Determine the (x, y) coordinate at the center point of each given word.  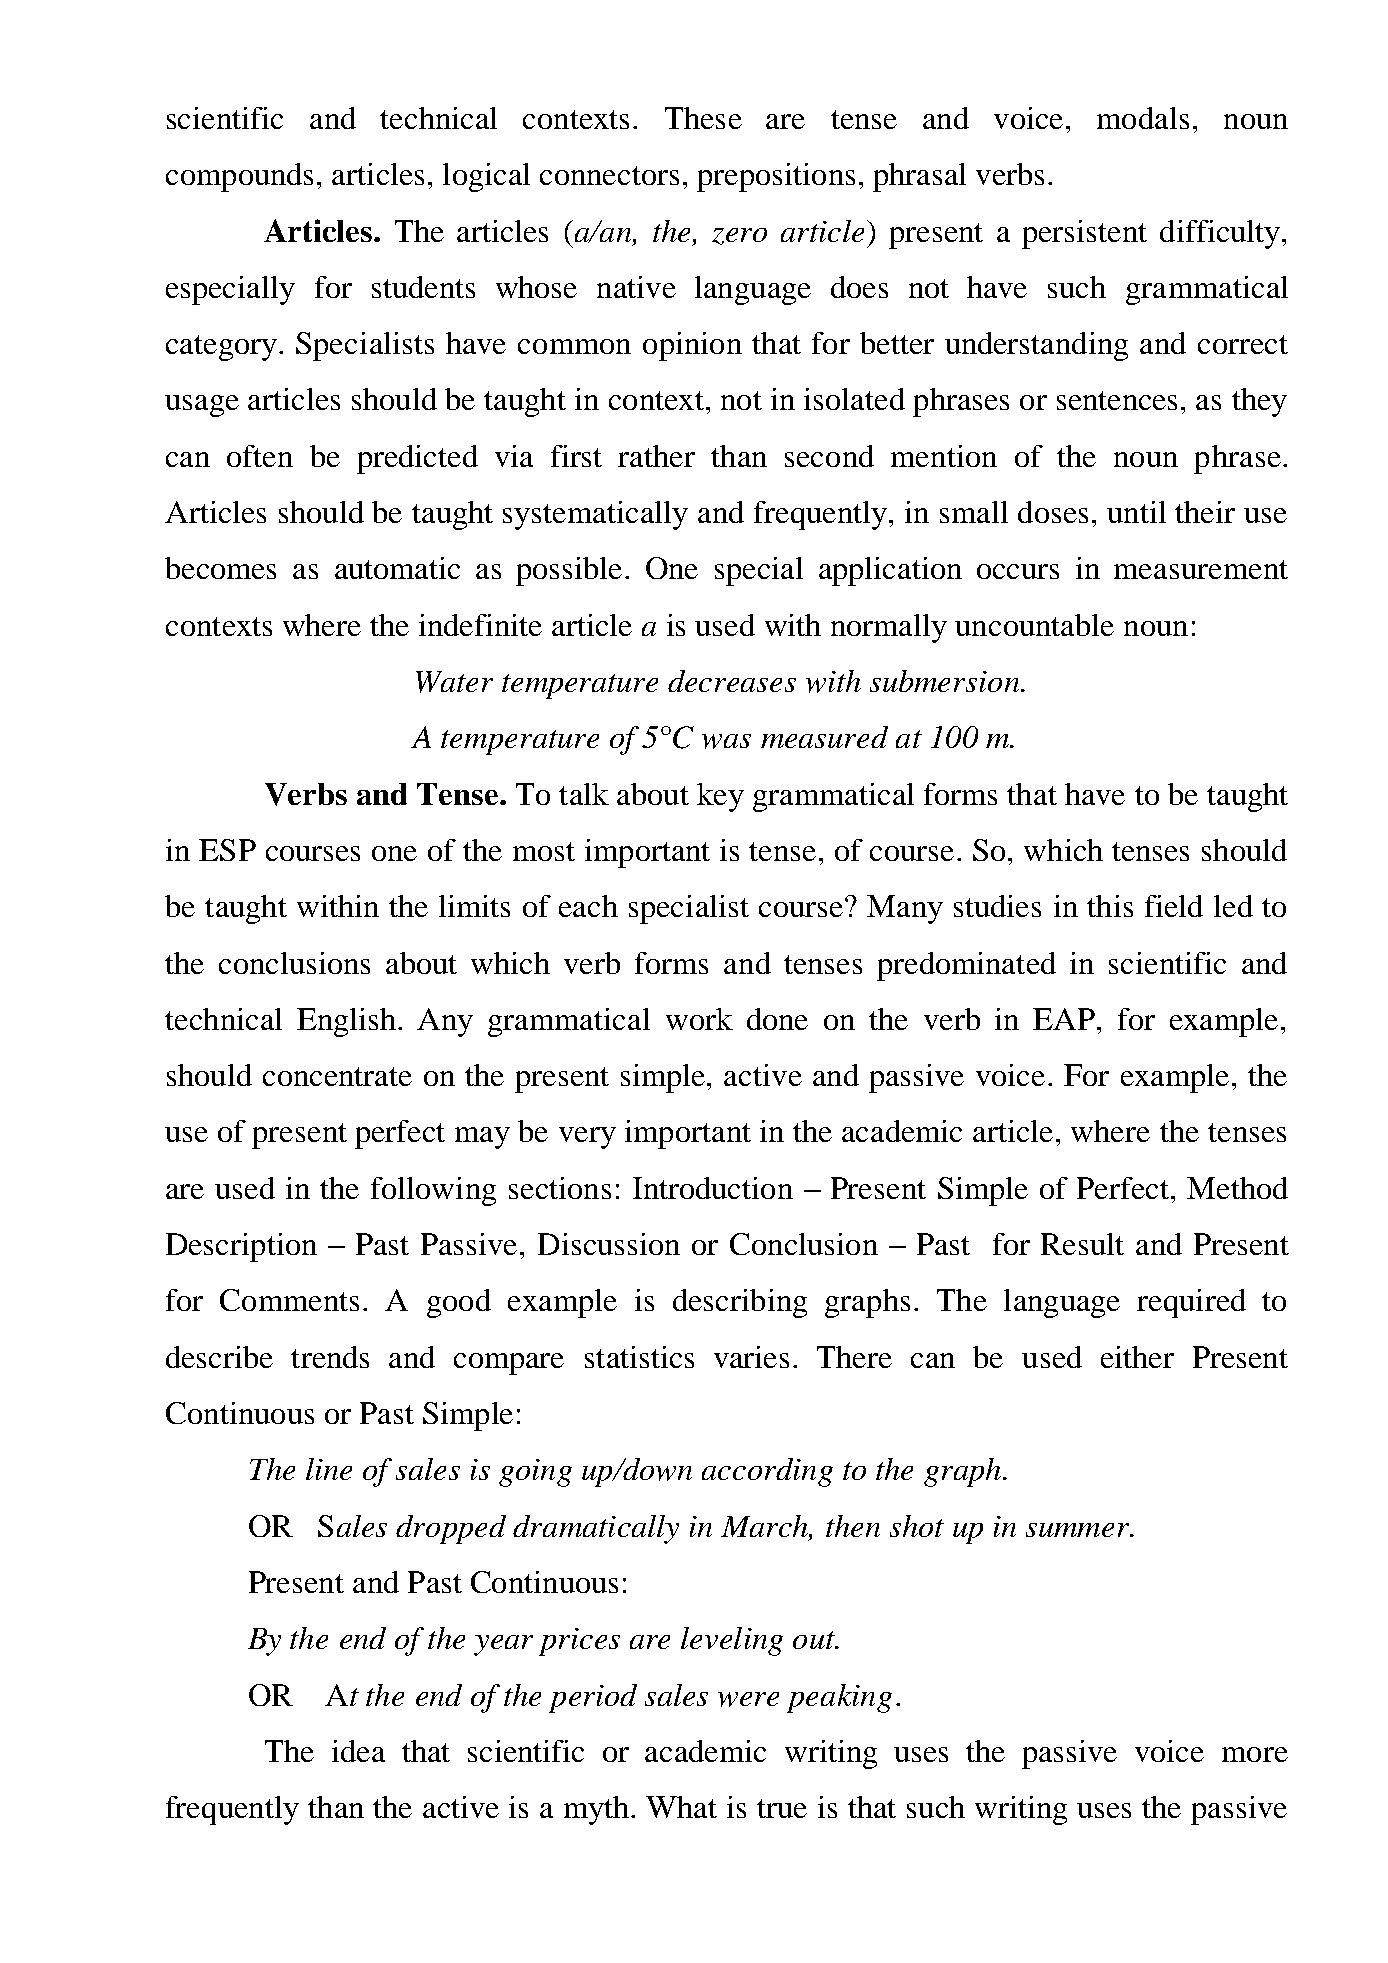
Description (241, 1247)
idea (358, 1751)
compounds (239, 177)
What (681, 1807)
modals (1143, 118)
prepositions (776, 177)
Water (454, 682)
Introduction (713, 1188)
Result (1082, 1244)
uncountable (1034, 625)
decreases (732, 681)
